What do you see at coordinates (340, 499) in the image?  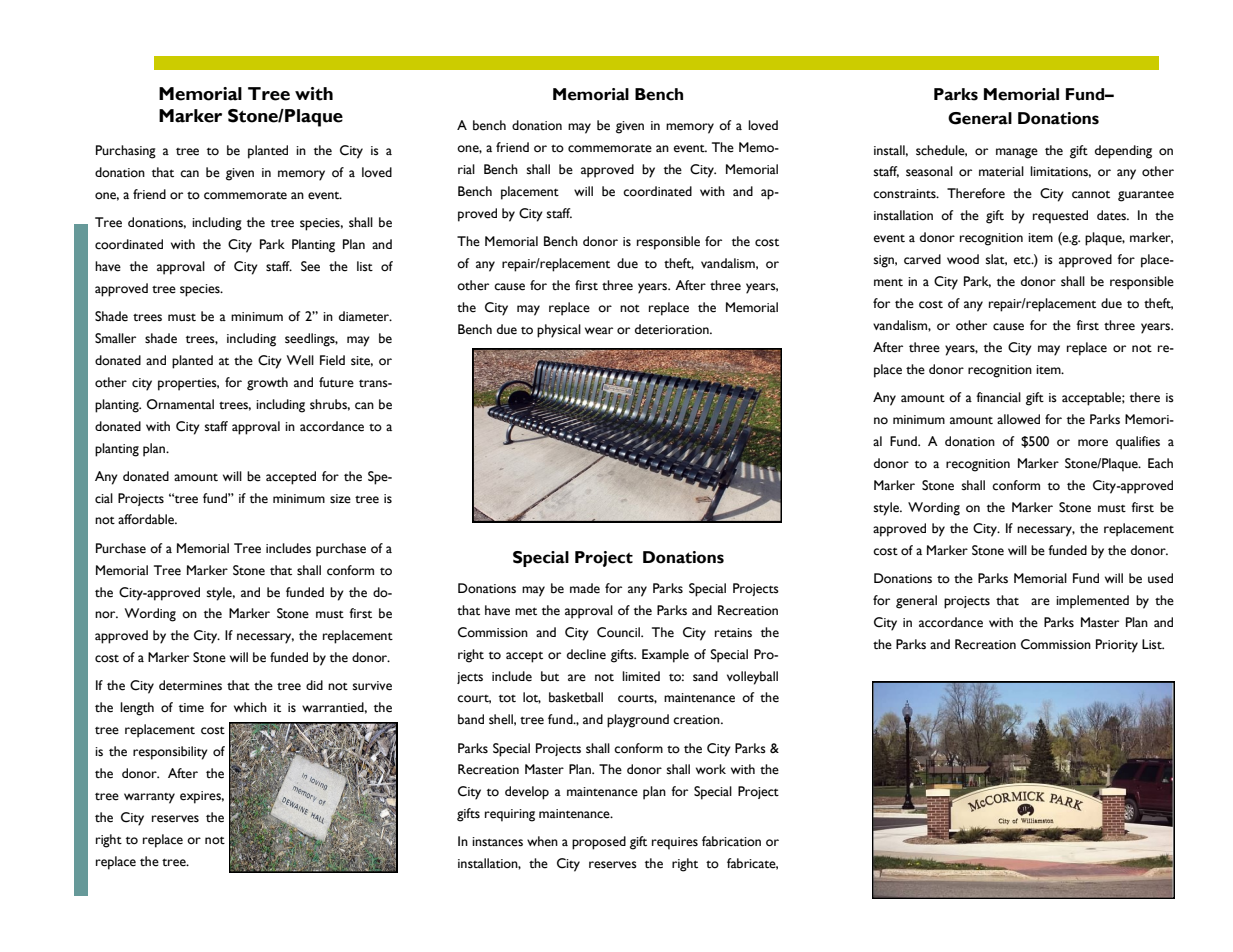 I see `size` at bounding box center [340, 499].
